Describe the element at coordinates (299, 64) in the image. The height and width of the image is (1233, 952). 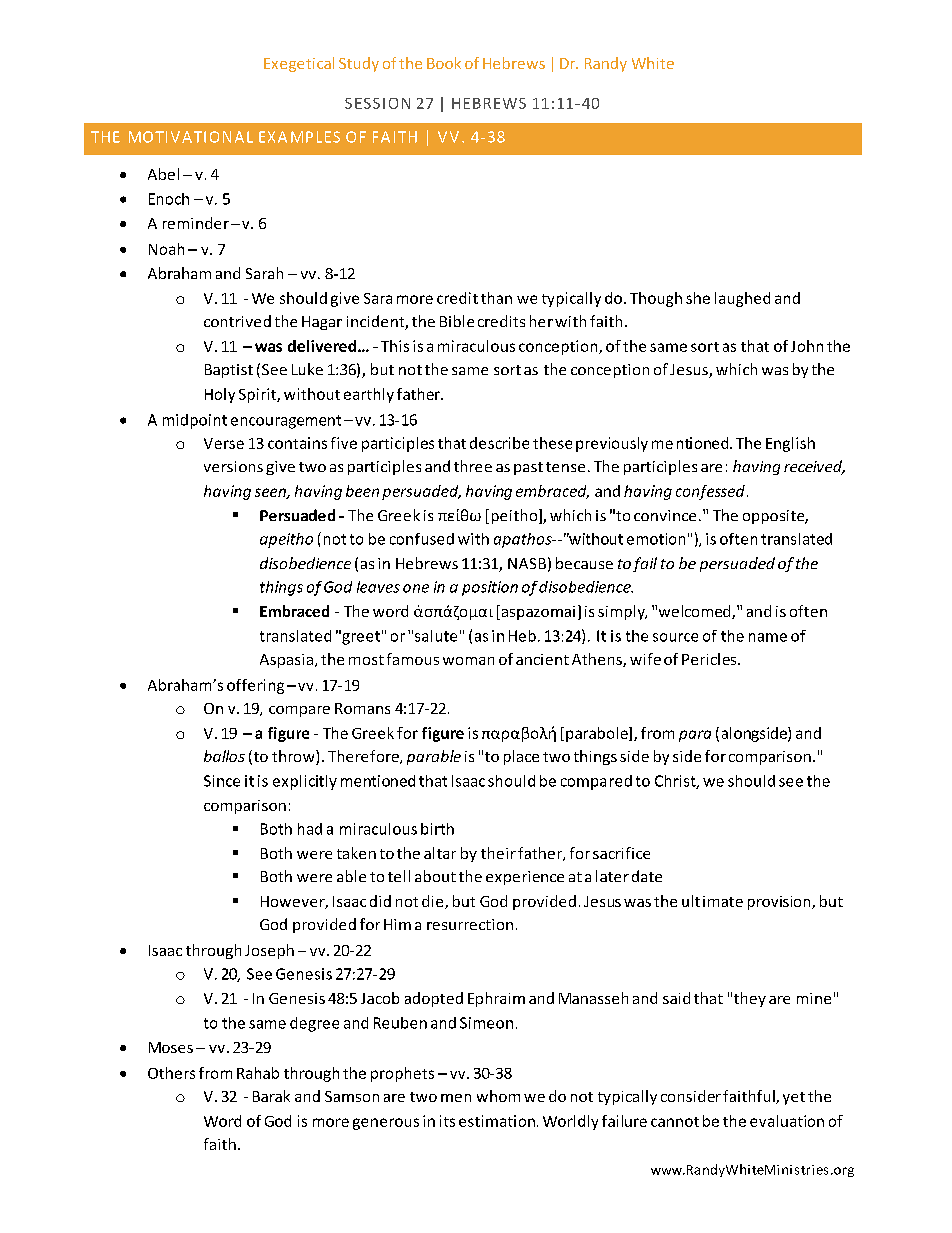
I see `Exegetical` at that location.
